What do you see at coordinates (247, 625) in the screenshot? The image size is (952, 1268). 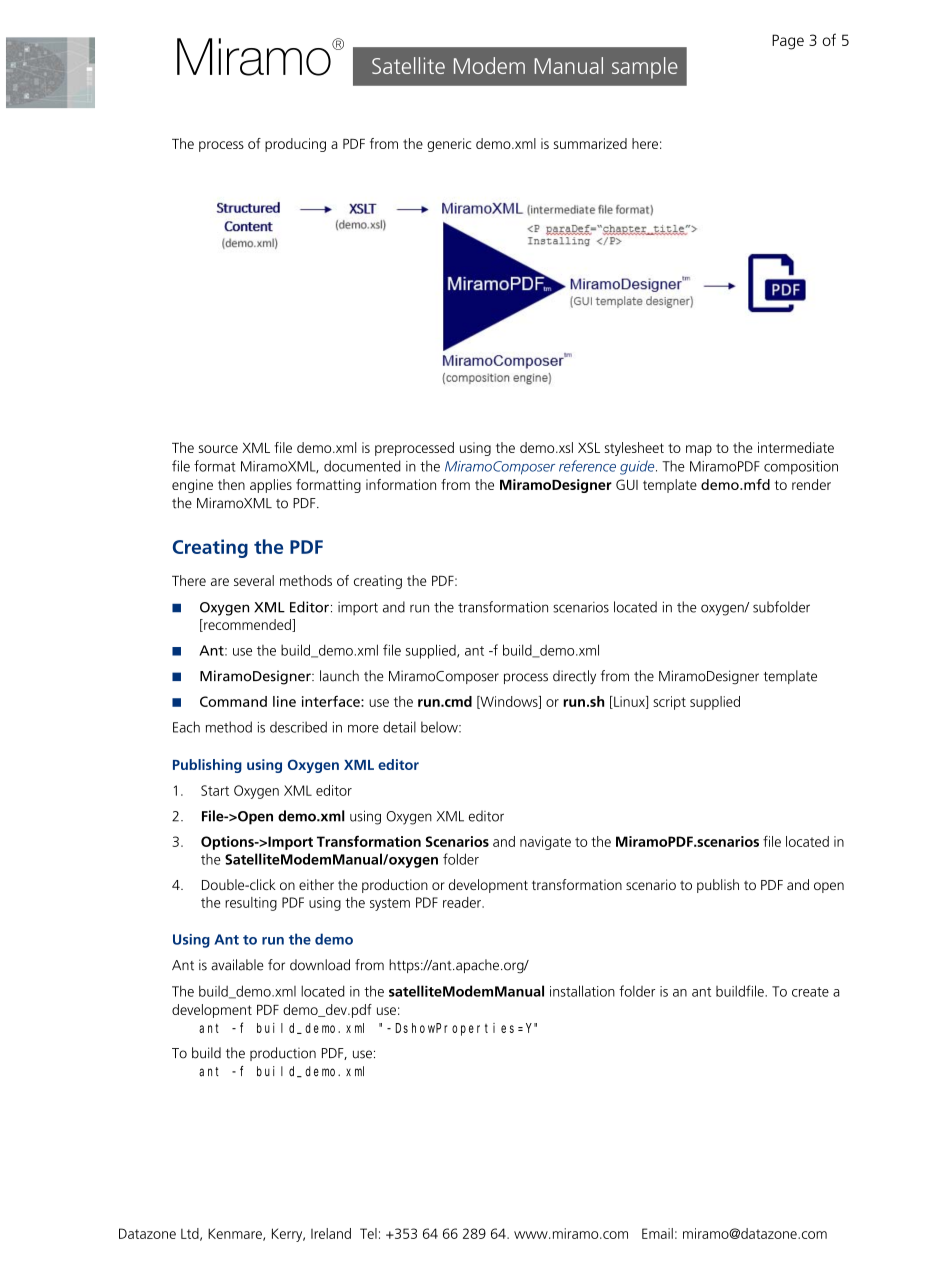 I see `recommended` at bounding box center [247, 625].
